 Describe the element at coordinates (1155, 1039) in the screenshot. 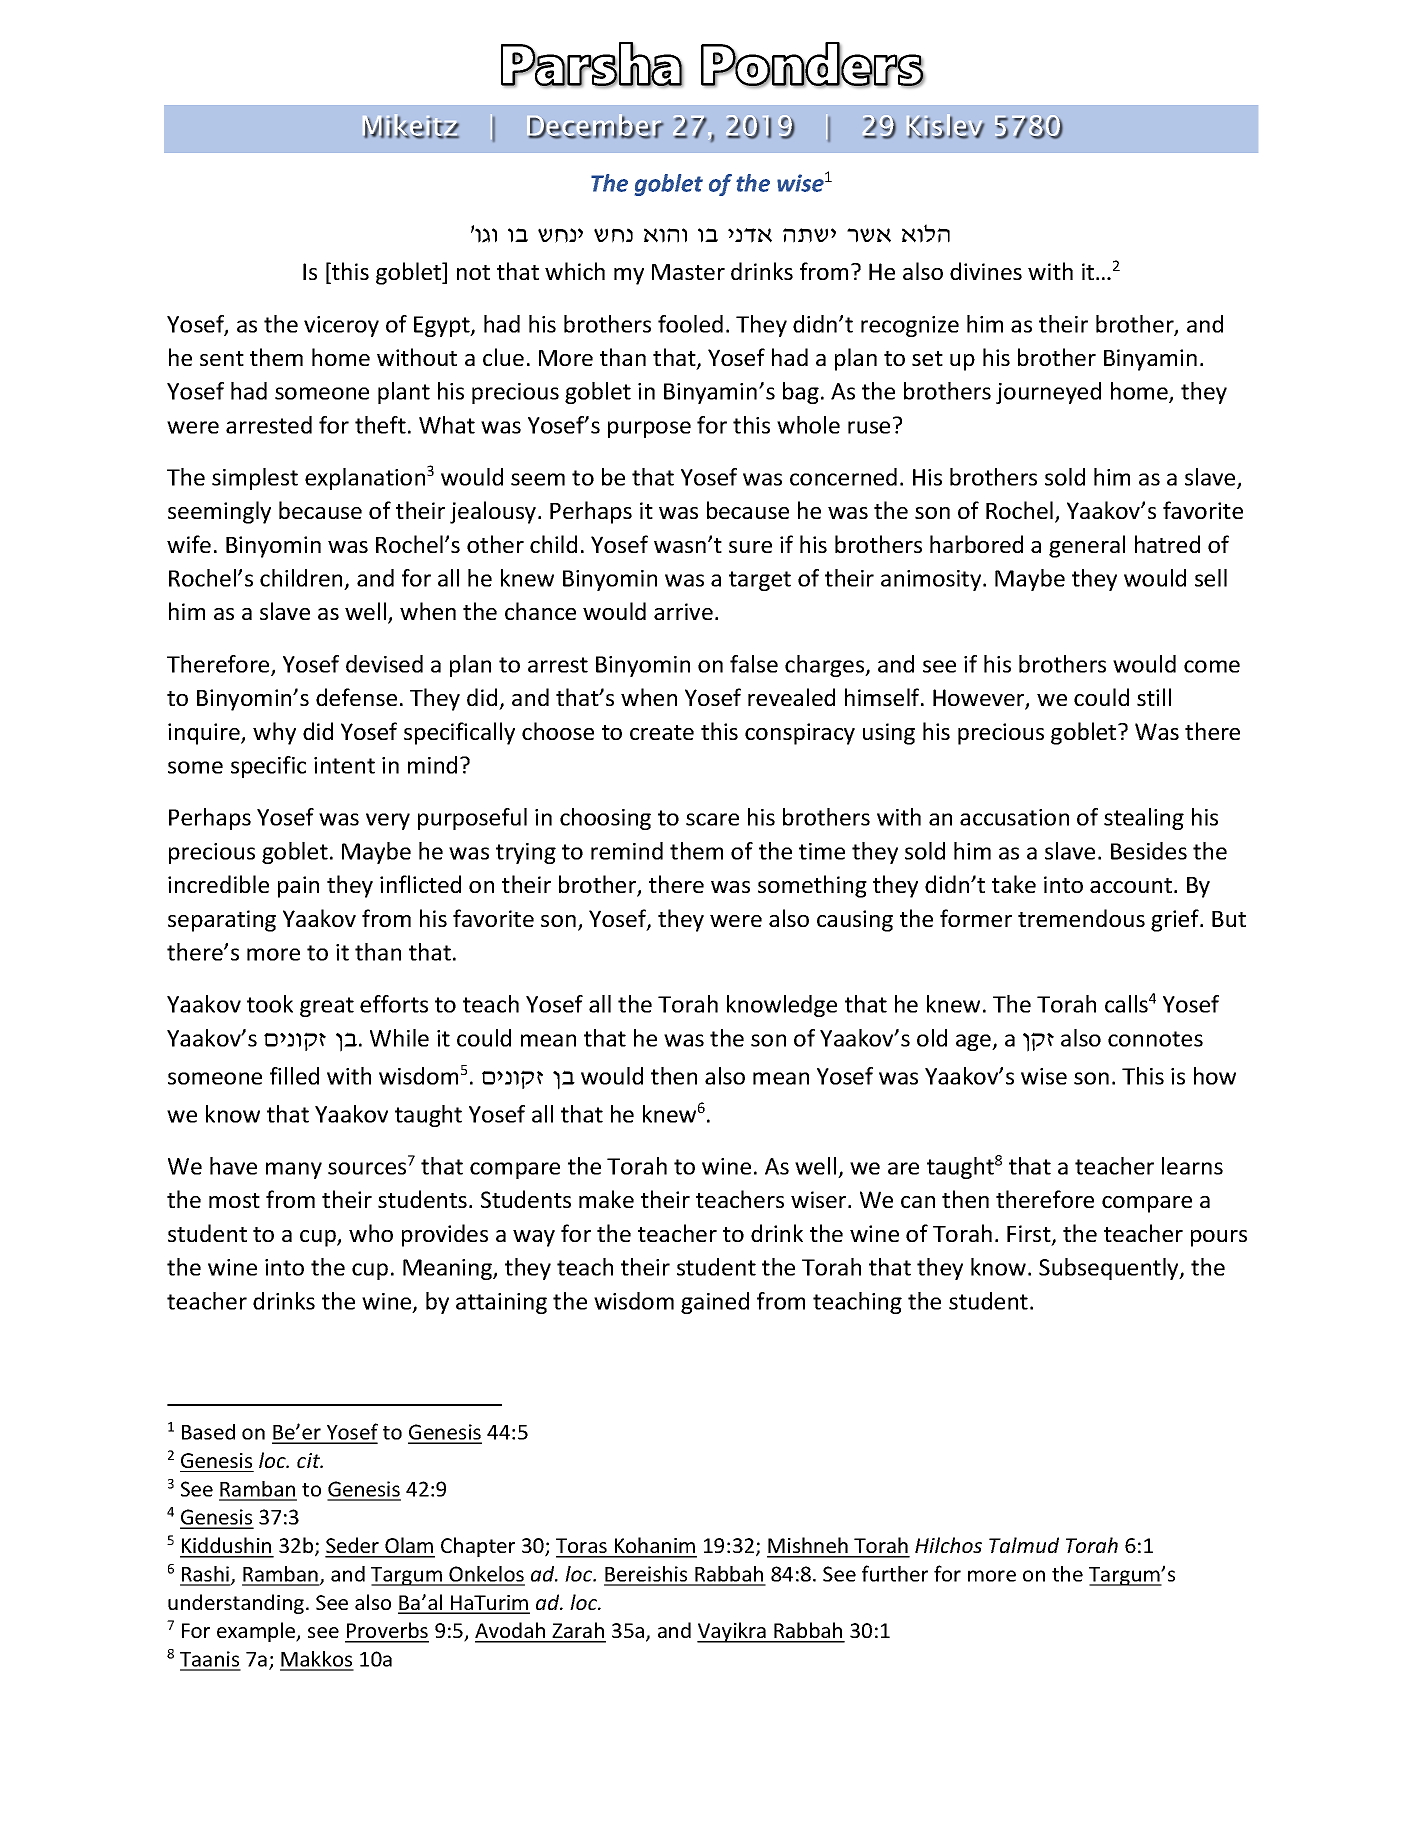

I see `connotes` at that location.
